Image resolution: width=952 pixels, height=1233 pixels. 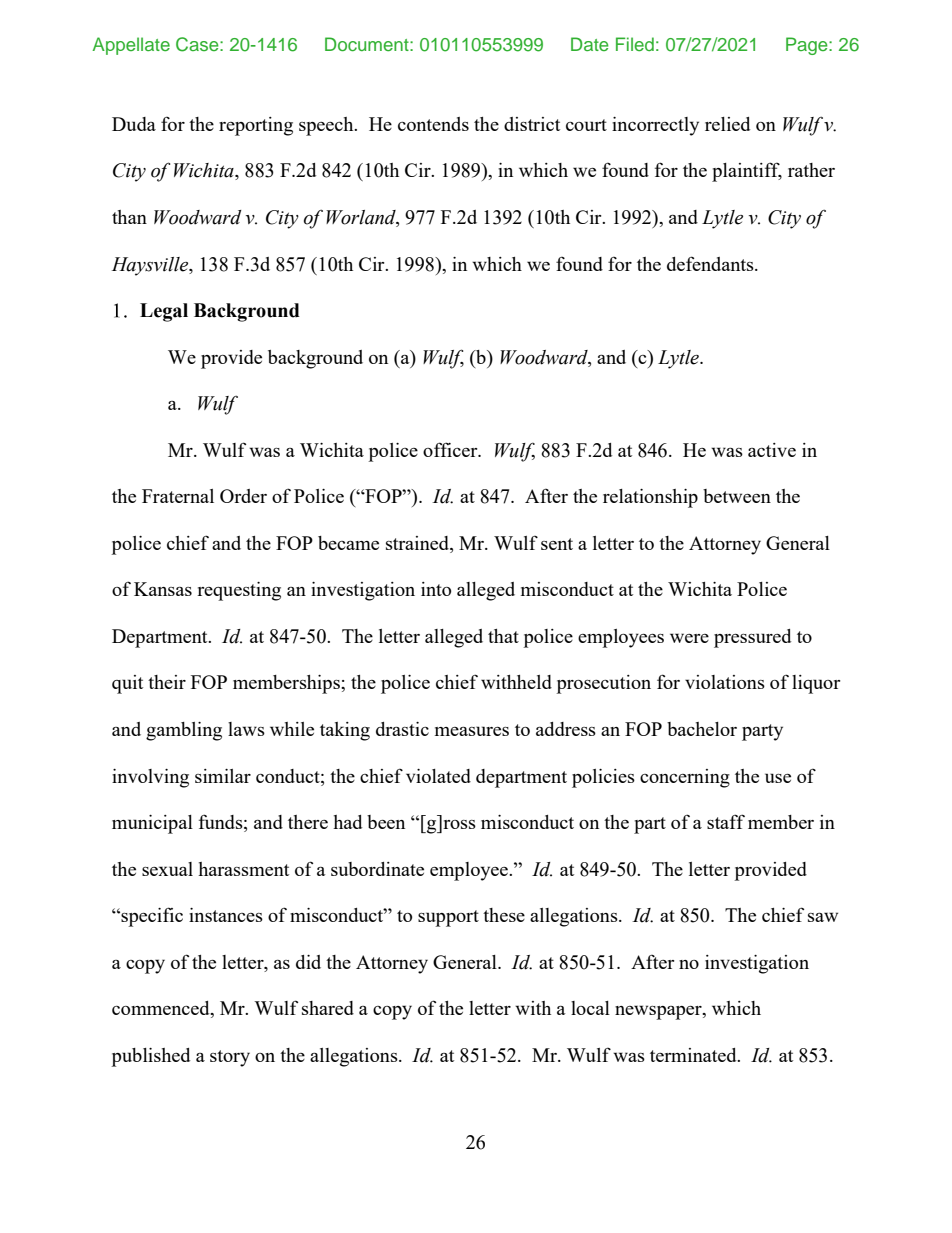 What do you see at coordinates (256, 126) in the screenshot?
I see `reporting` at bounding box center [256, 126].
